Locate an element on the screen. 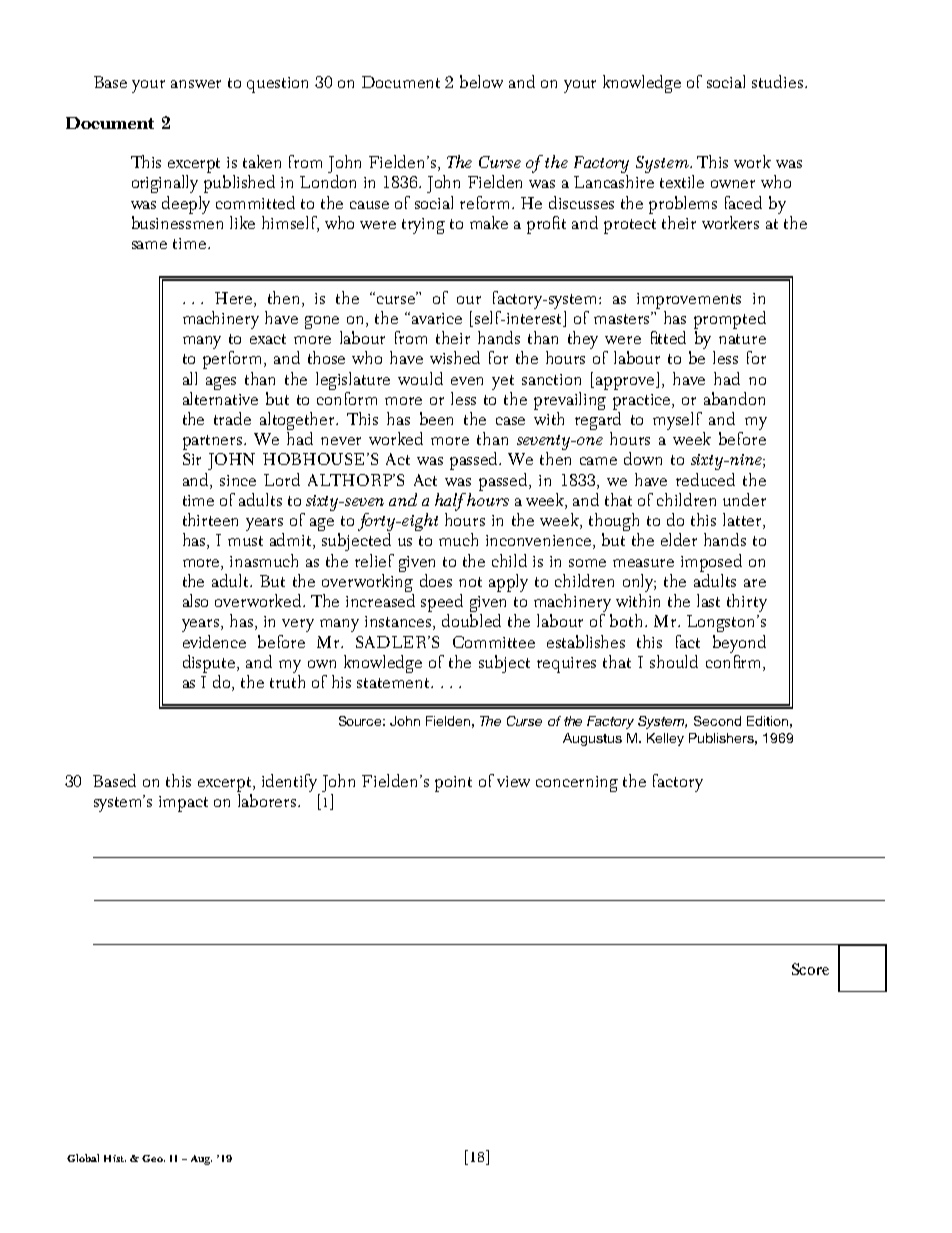  concerning is located at coordinates (577, 784).
